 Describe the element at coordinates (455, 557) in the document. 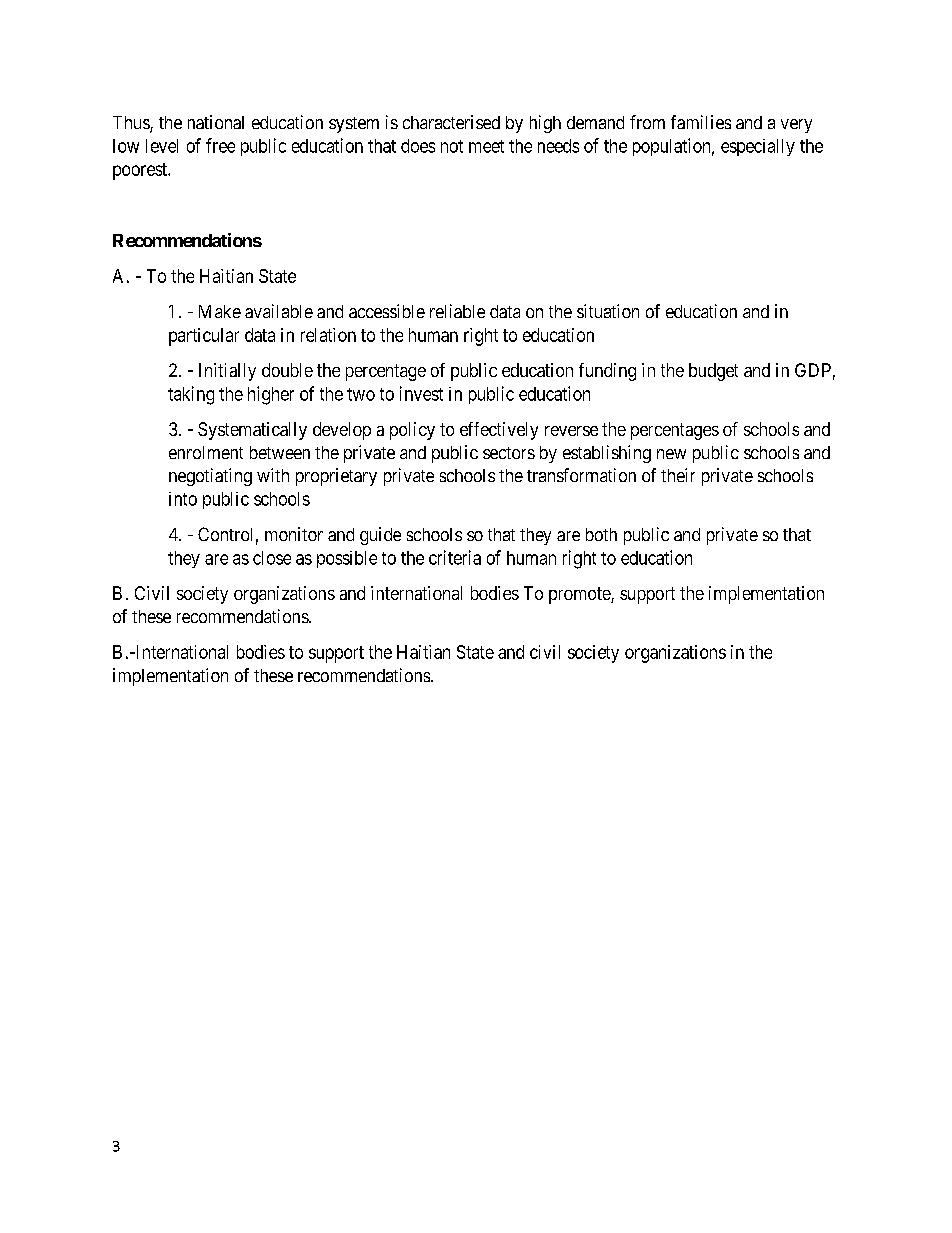

I see `criteria` at that location.
